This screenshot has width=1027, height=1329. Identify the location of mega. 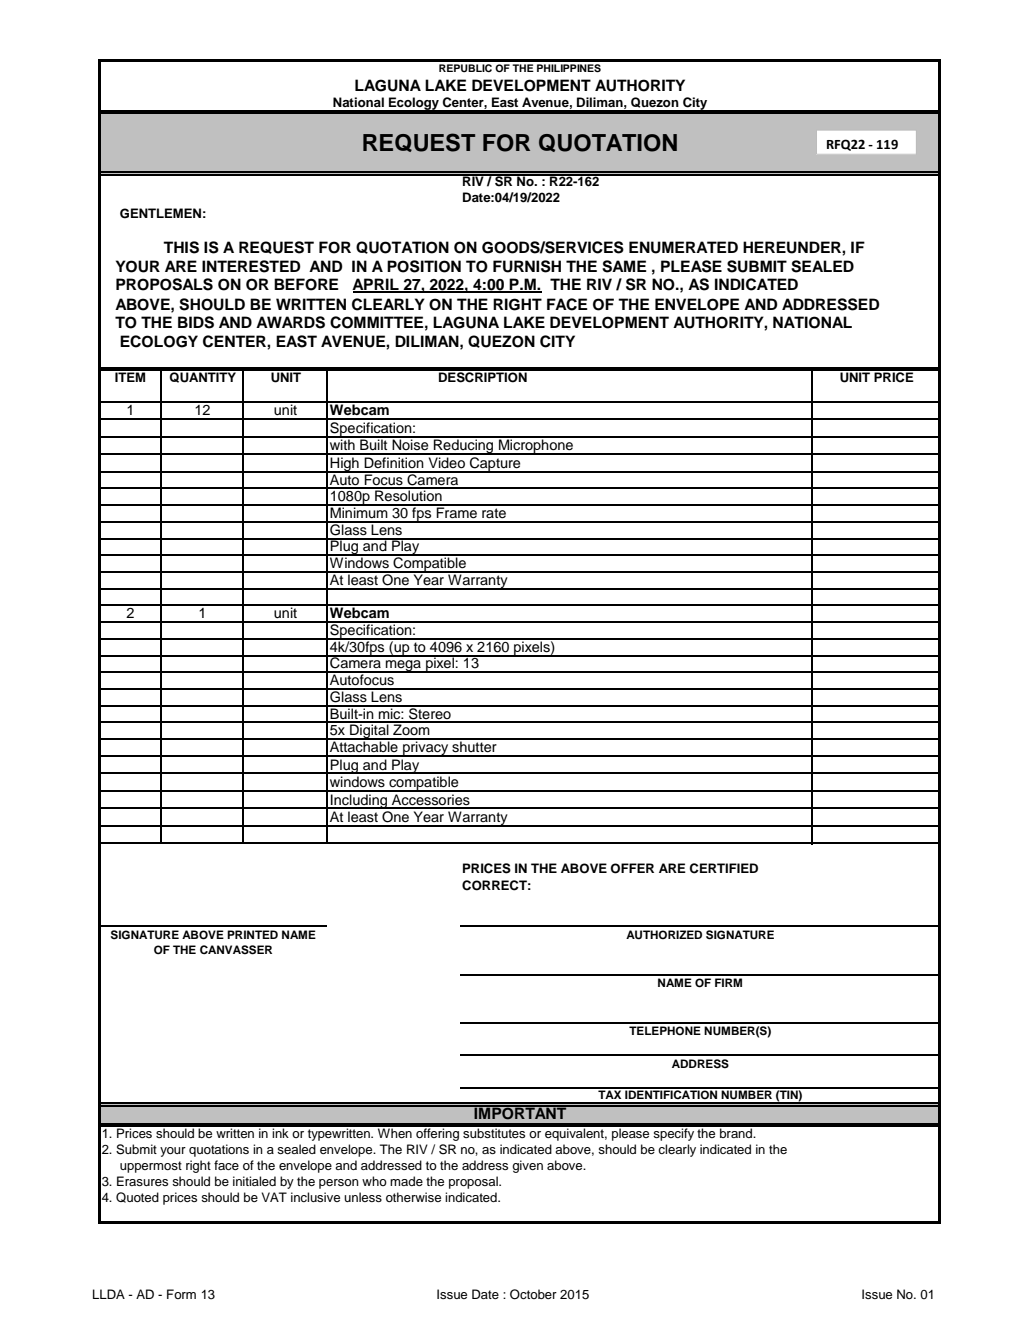
(403, 666).
